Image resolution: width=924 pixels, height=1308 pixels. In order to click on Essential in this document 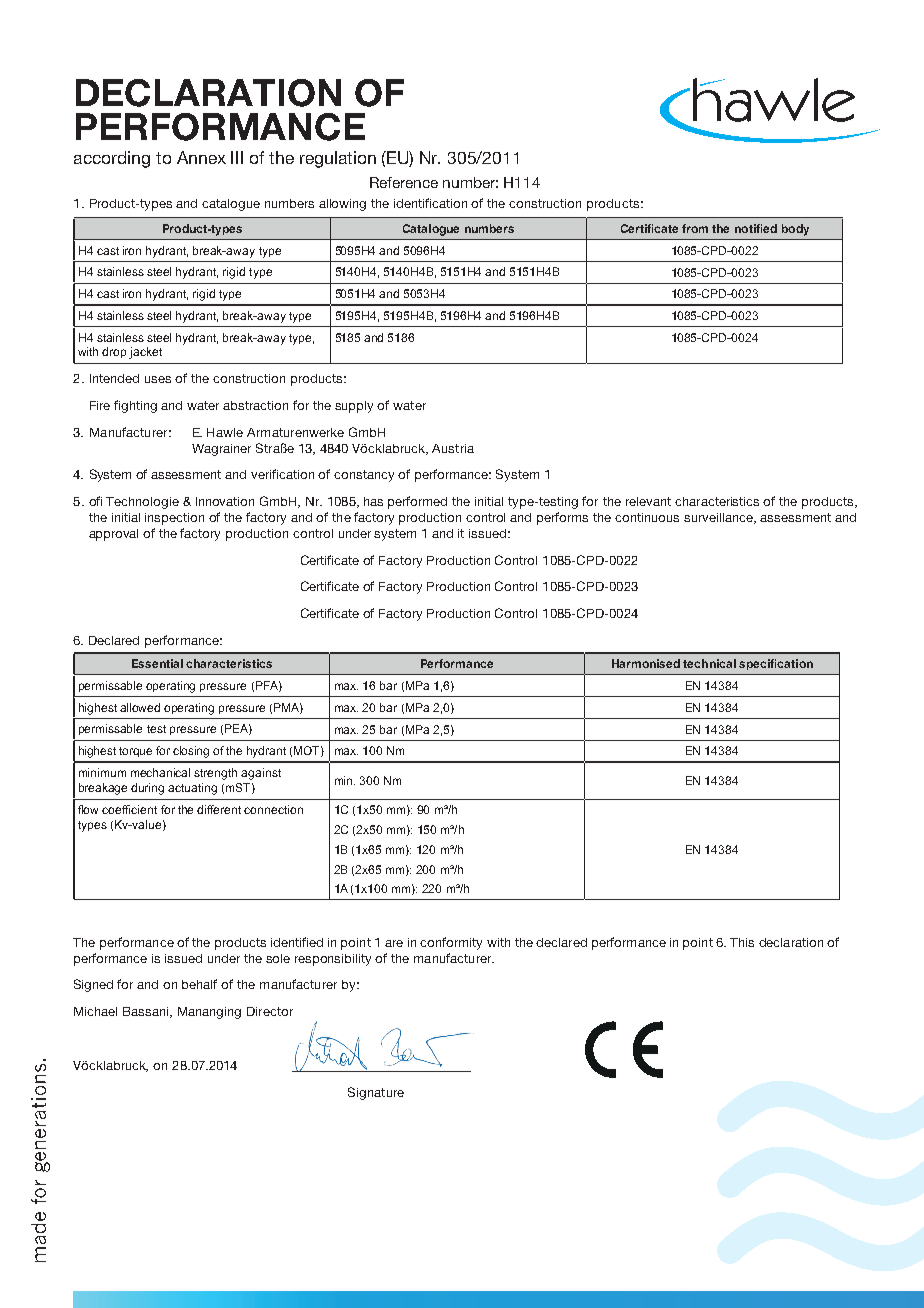, I will do `click(157, 663)`.
